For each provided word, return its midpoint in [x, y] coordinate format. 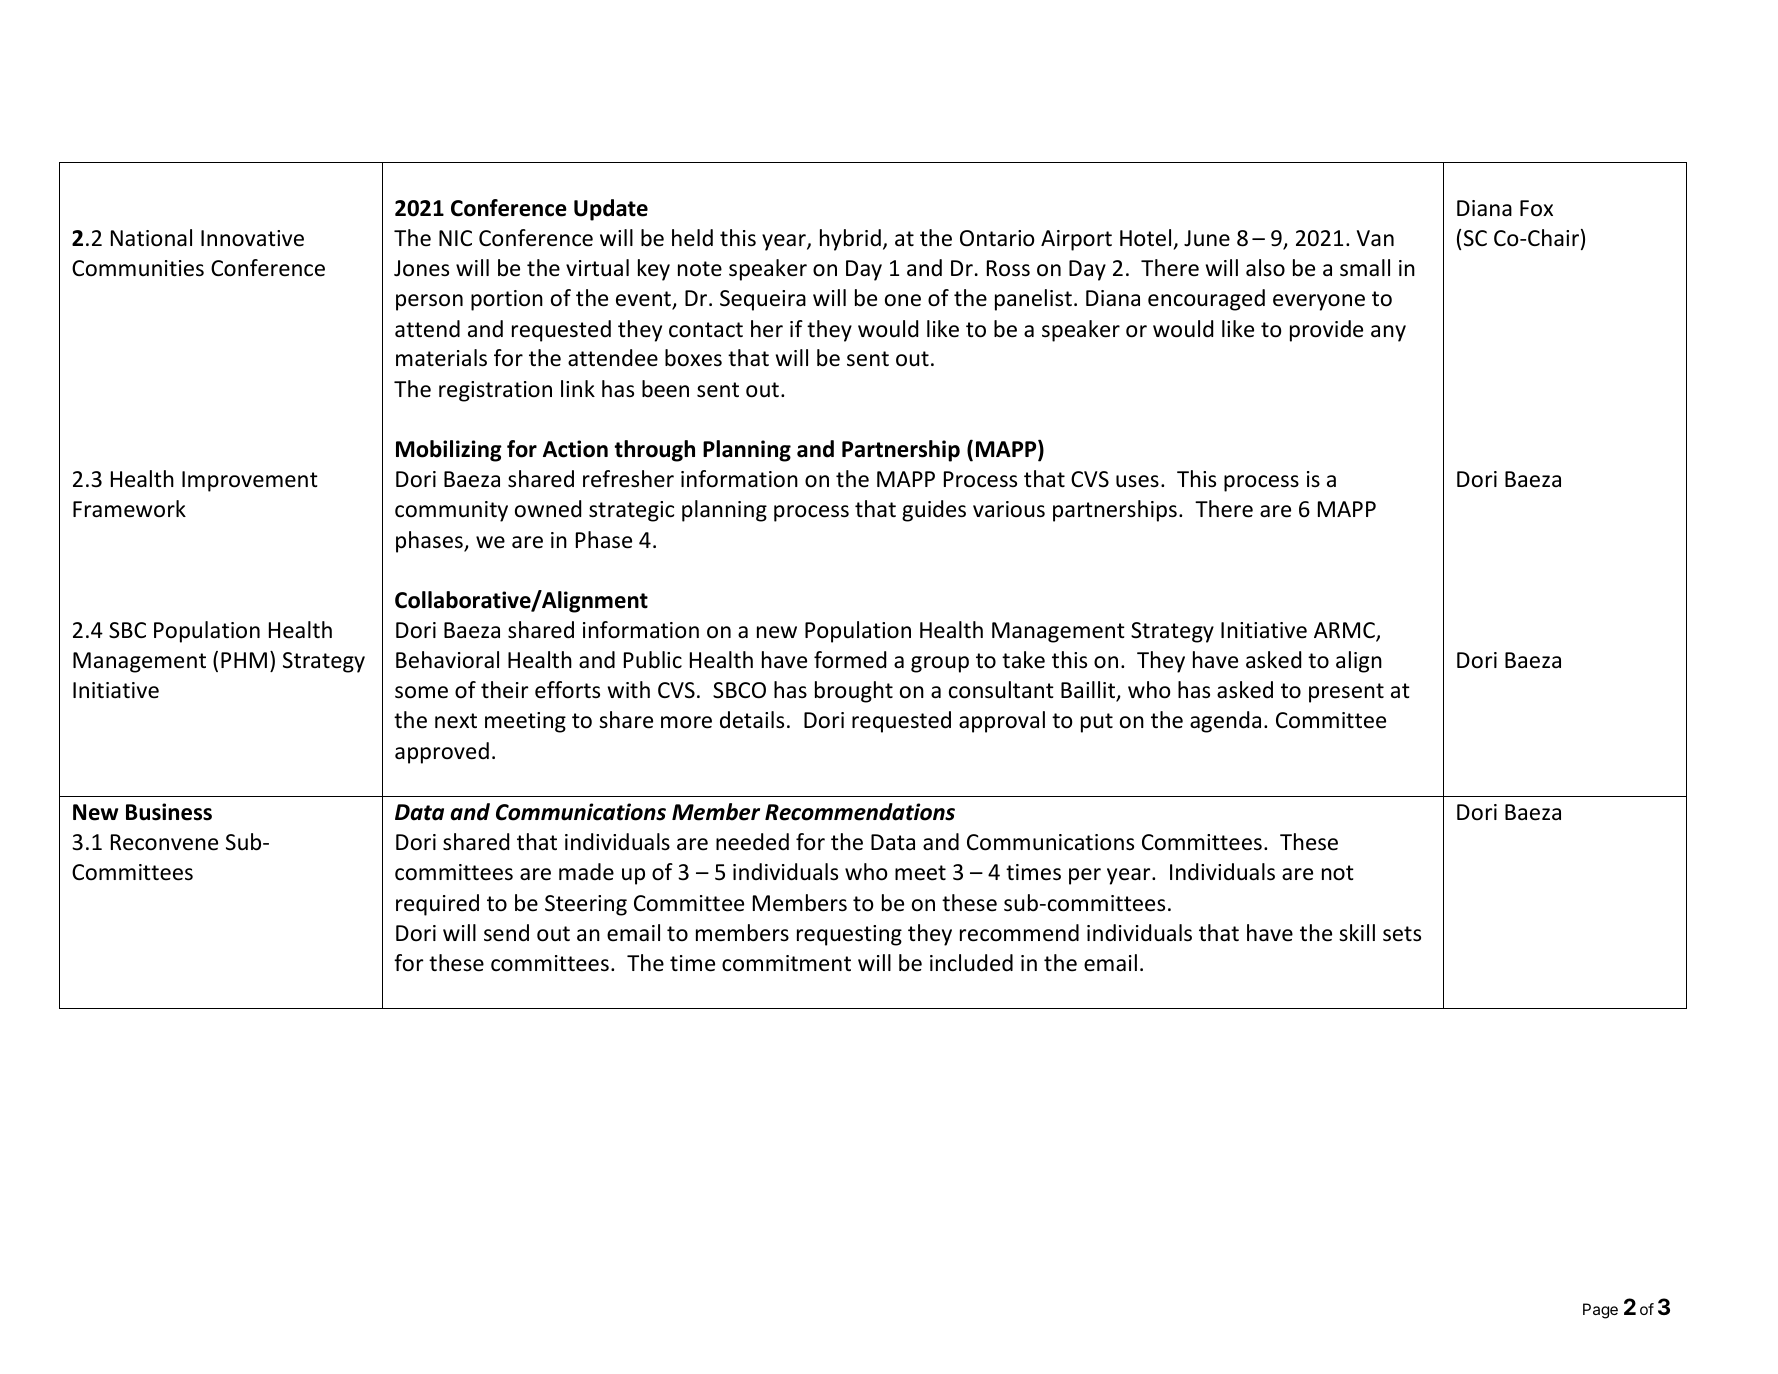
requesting [849, 935]
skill [1357, 932]
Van [1375, 238]
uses [1137, 481]
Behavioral [447, 660]
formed [850, 660]
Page [1600, 1311]
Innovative [252, 238]
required [437, 905]
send [506, 933]
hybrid [850, 240]
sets [1402, 934]
